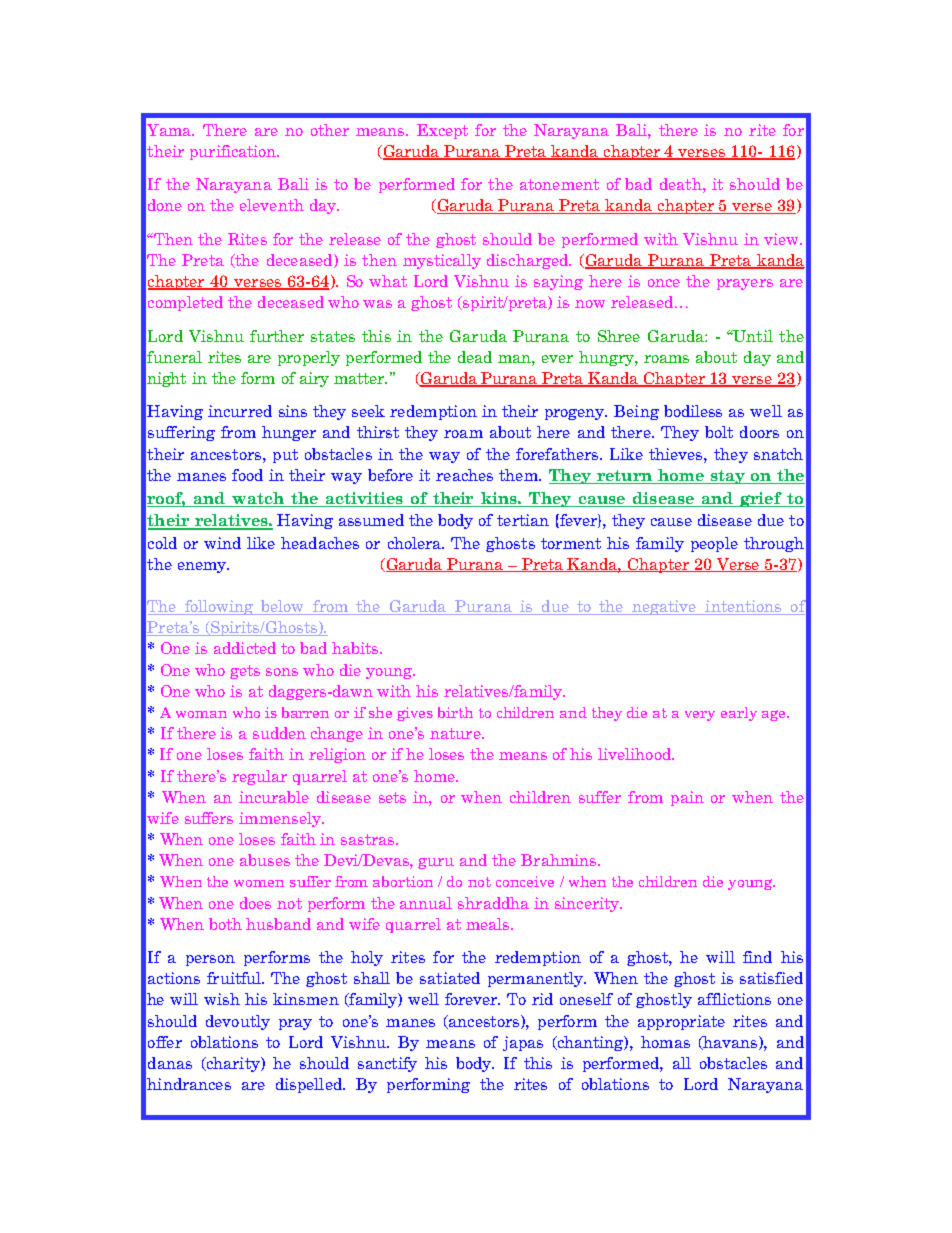 Image resolution: width=952 pixels, height=1233 pixels. Describe the element at coordinates (782, 239) in the screenshot. I see `view` at that location.
